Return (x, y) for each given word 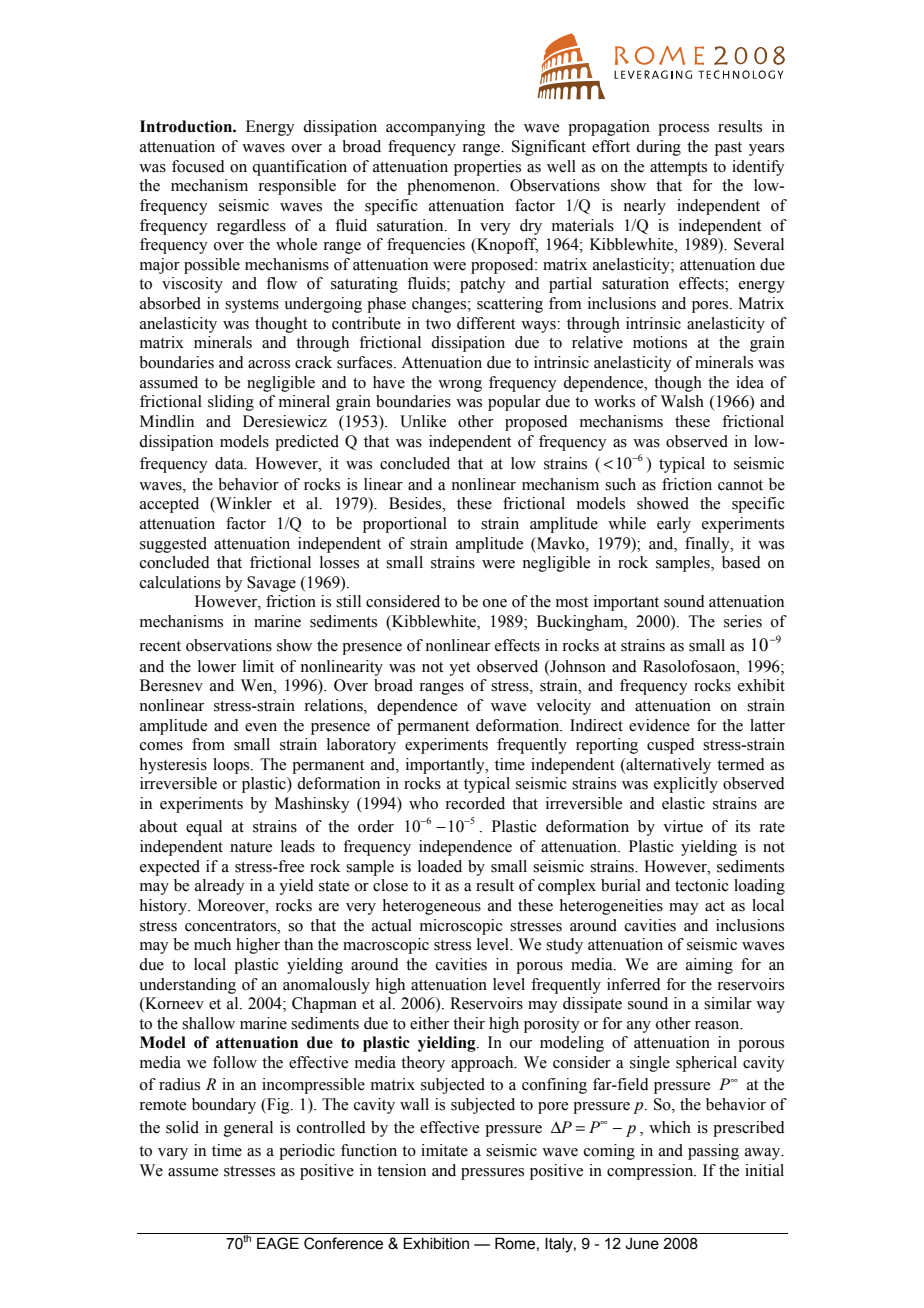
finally (708, 545)
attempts (678, 169)
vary (173, 1154)
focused (198, 166)
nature (251, 847)
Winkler (243, 504)
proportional (405, 525)
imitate (444, 1150)
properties (487, 168)
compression (651, 1172)
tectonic (702, 885)
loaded (440, 866)
